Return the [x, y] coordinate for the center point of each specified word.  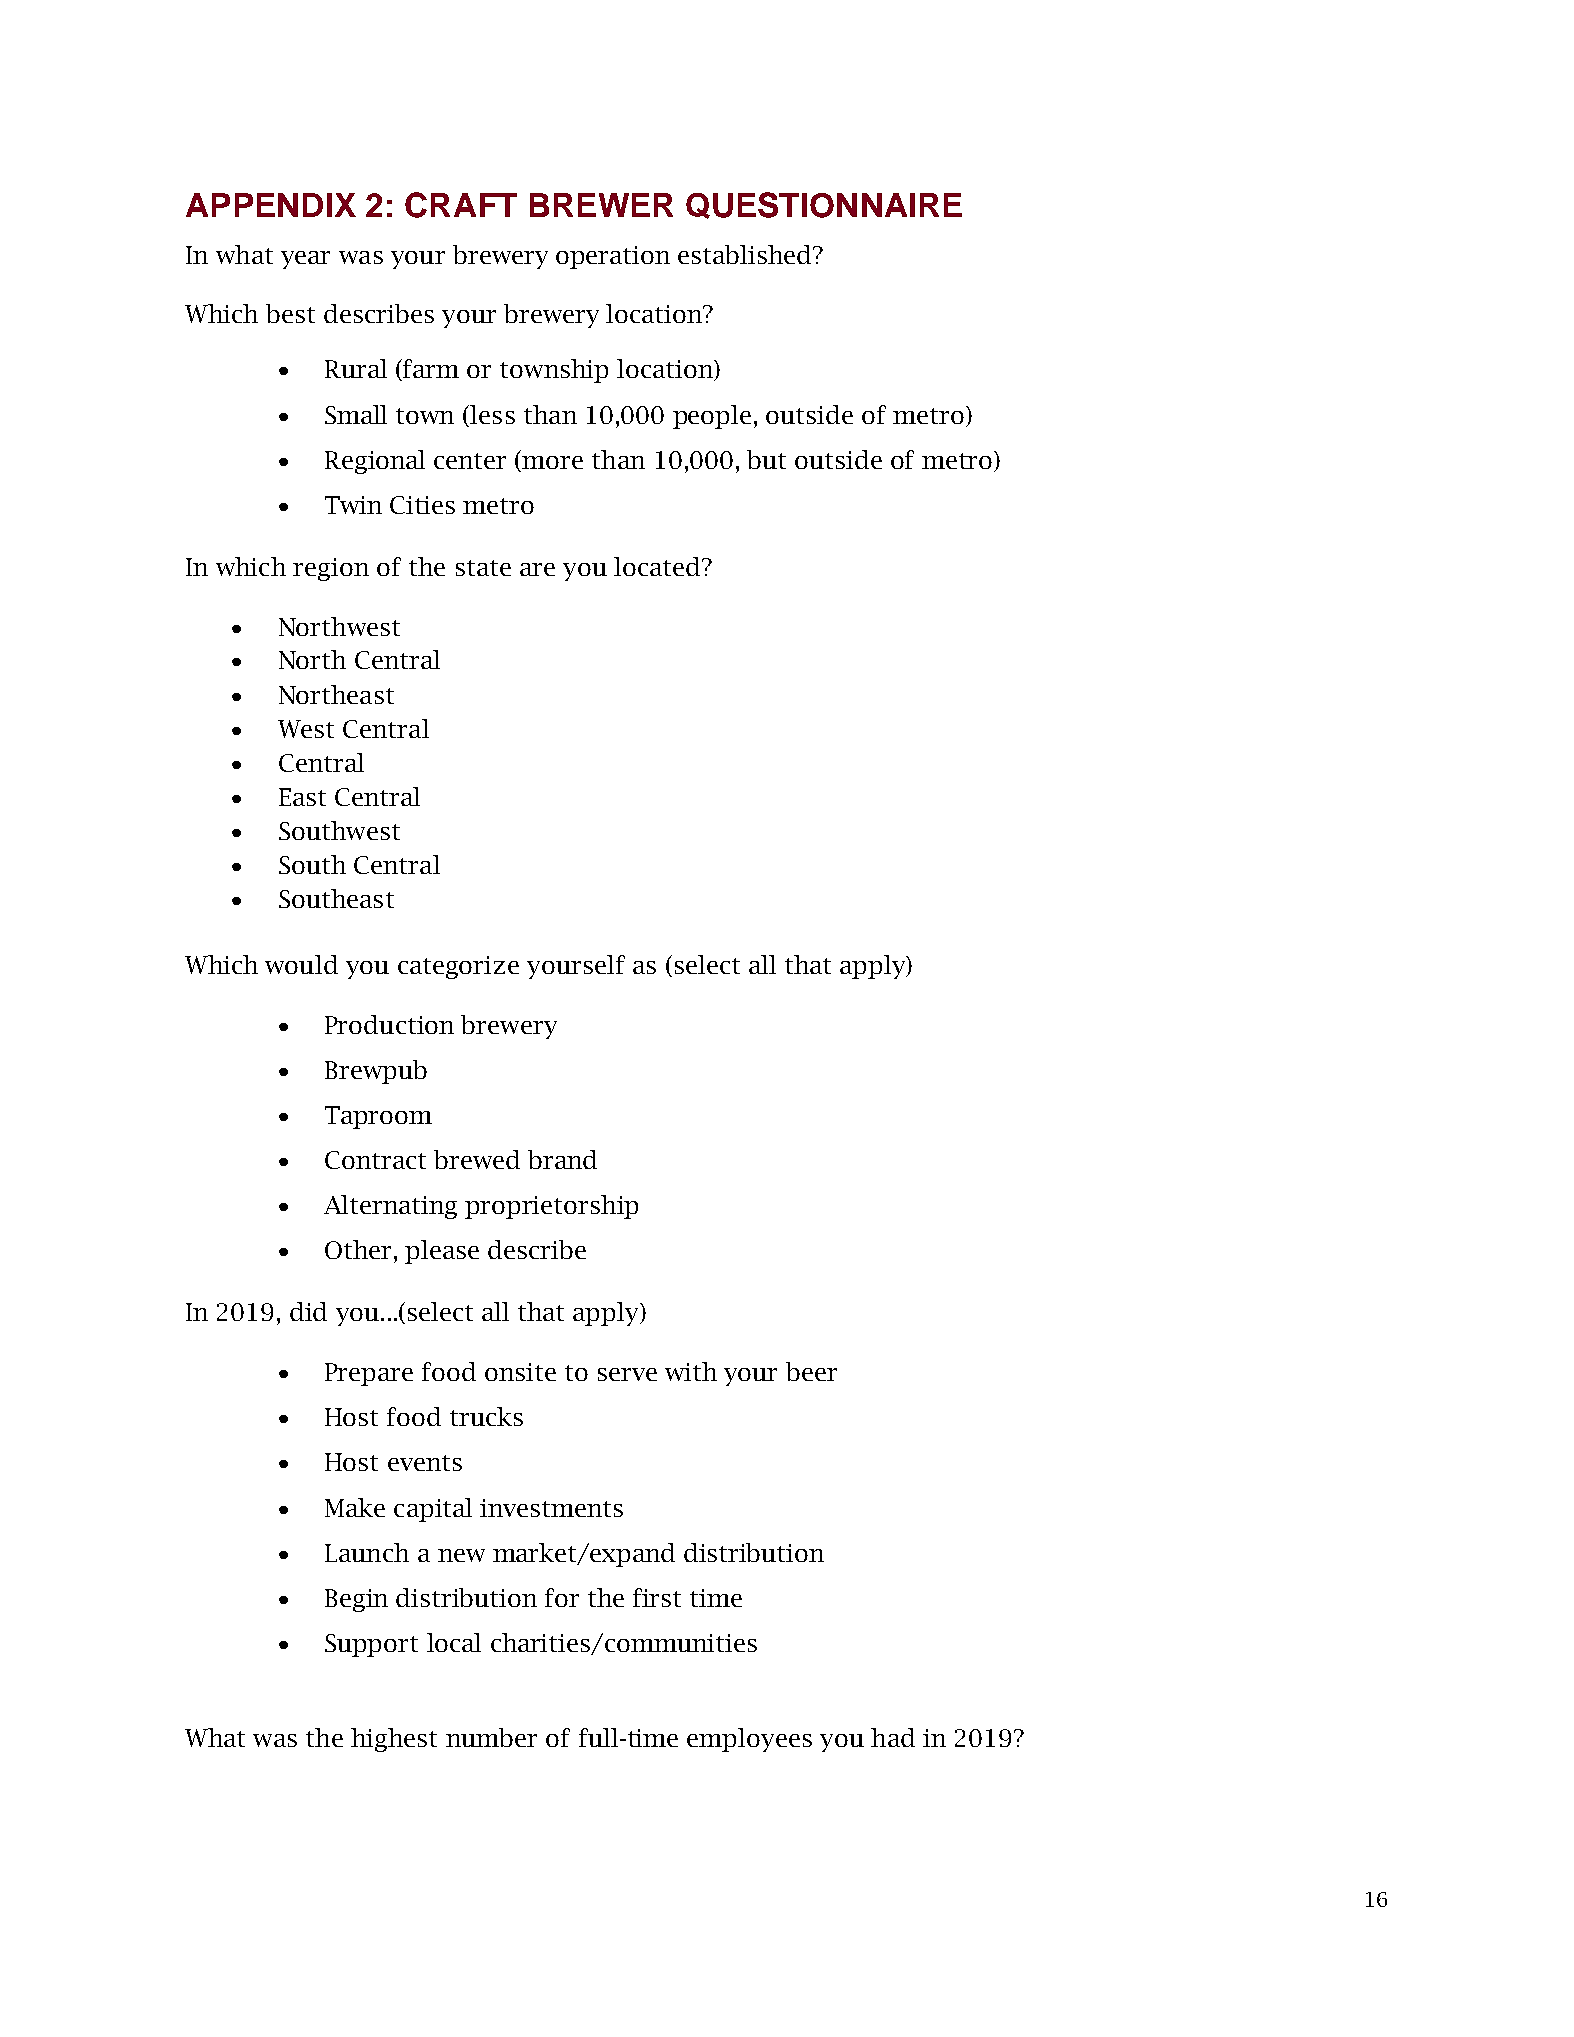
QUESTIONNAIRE [824, 205]
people [712, 417]
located [658, 566]
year [305, 260]
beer [811, 1371]
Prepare [369, 1374]
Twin [353, 505]
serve [627, 1374]
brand [562, 1159]
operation [613, 257]
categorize [458, 967]
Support [371, 1645]
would [301, 964]
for [562, 1597]
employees [749, 1740]
